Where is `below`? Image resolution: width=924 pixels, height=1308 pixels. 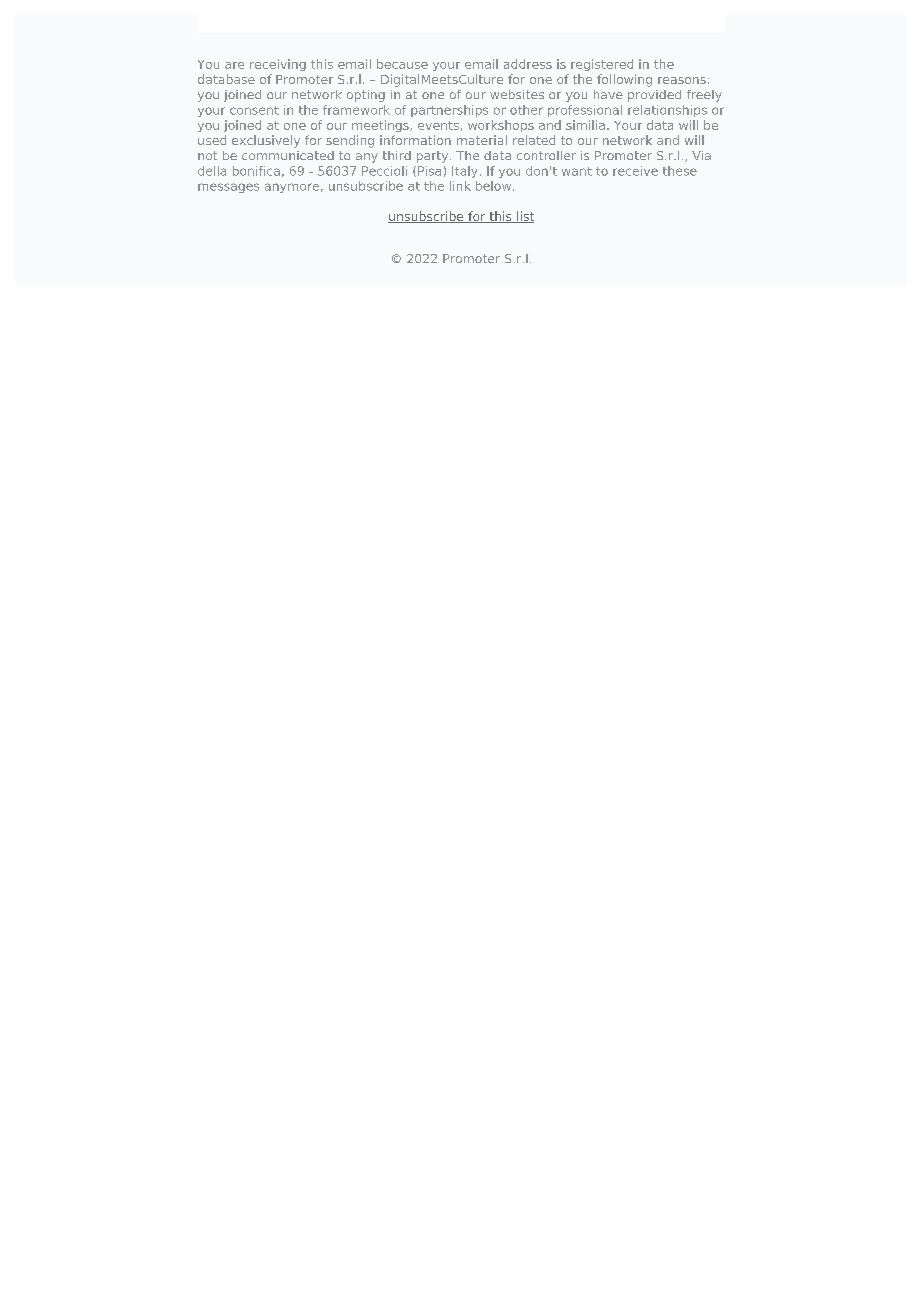 below is located at coordinates (495, 186).
